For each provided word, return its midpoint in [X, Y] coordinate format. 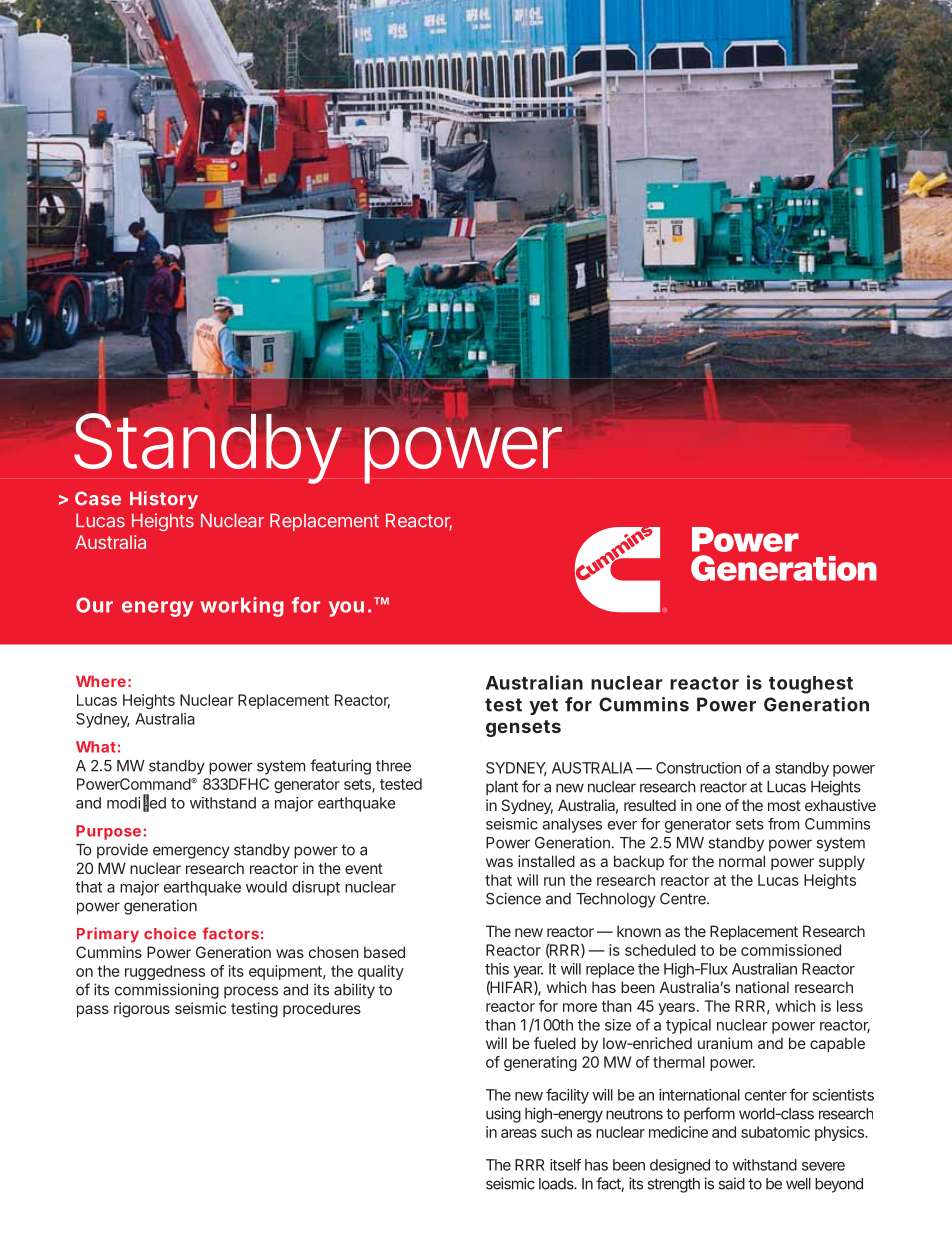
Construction [698, 768]
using [503, 1115]
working [242, 607]
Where [101, 681]
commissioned [791, 950]
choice [170, 933]
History [164, 500]
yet [543, 706]
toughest [811, 685]
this [497, 969]
